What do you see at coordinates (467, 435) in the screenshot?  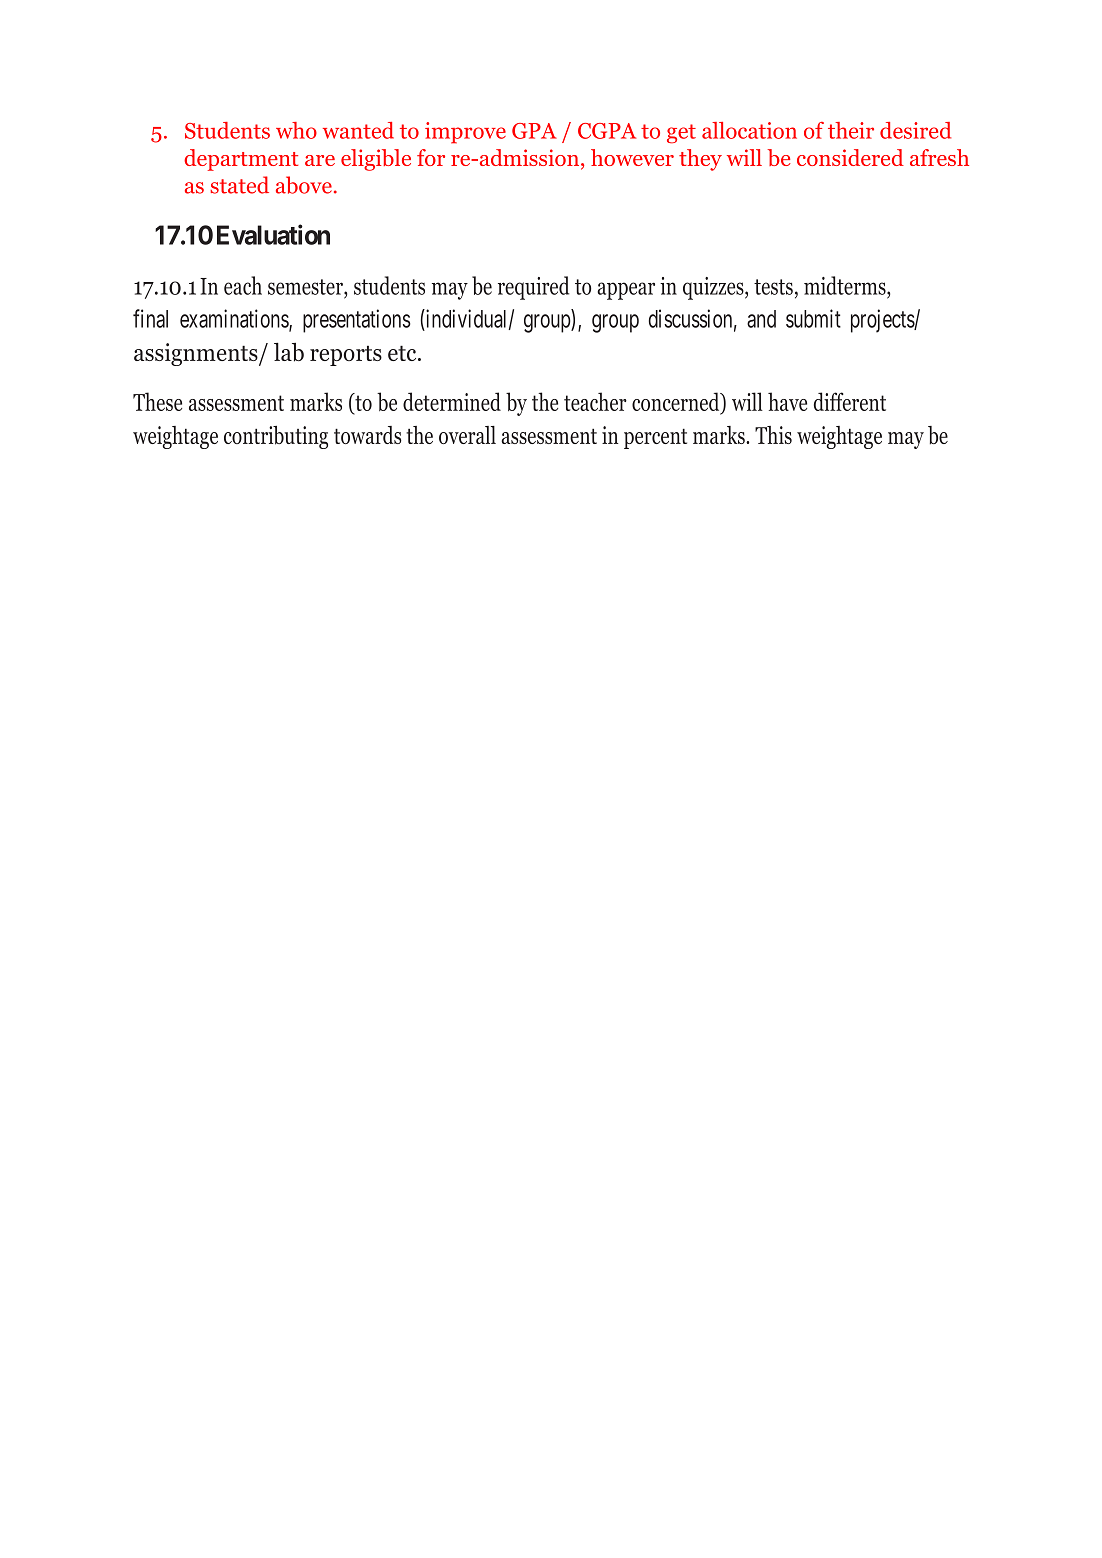 I see `overall` at bounding box center [467, 435].
